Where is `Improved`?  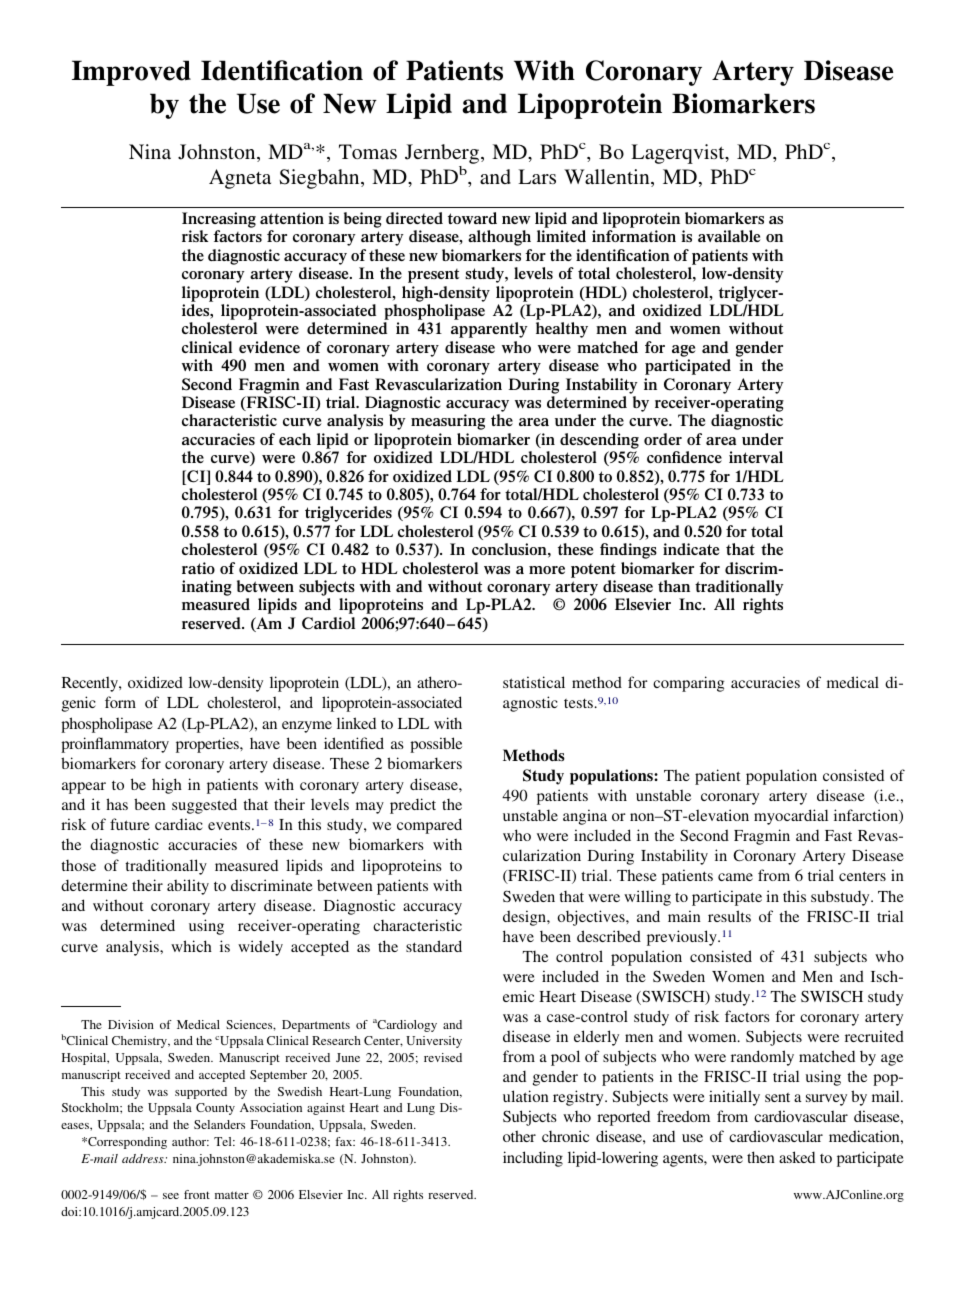 Improved is located at coordinates (131, 73).
